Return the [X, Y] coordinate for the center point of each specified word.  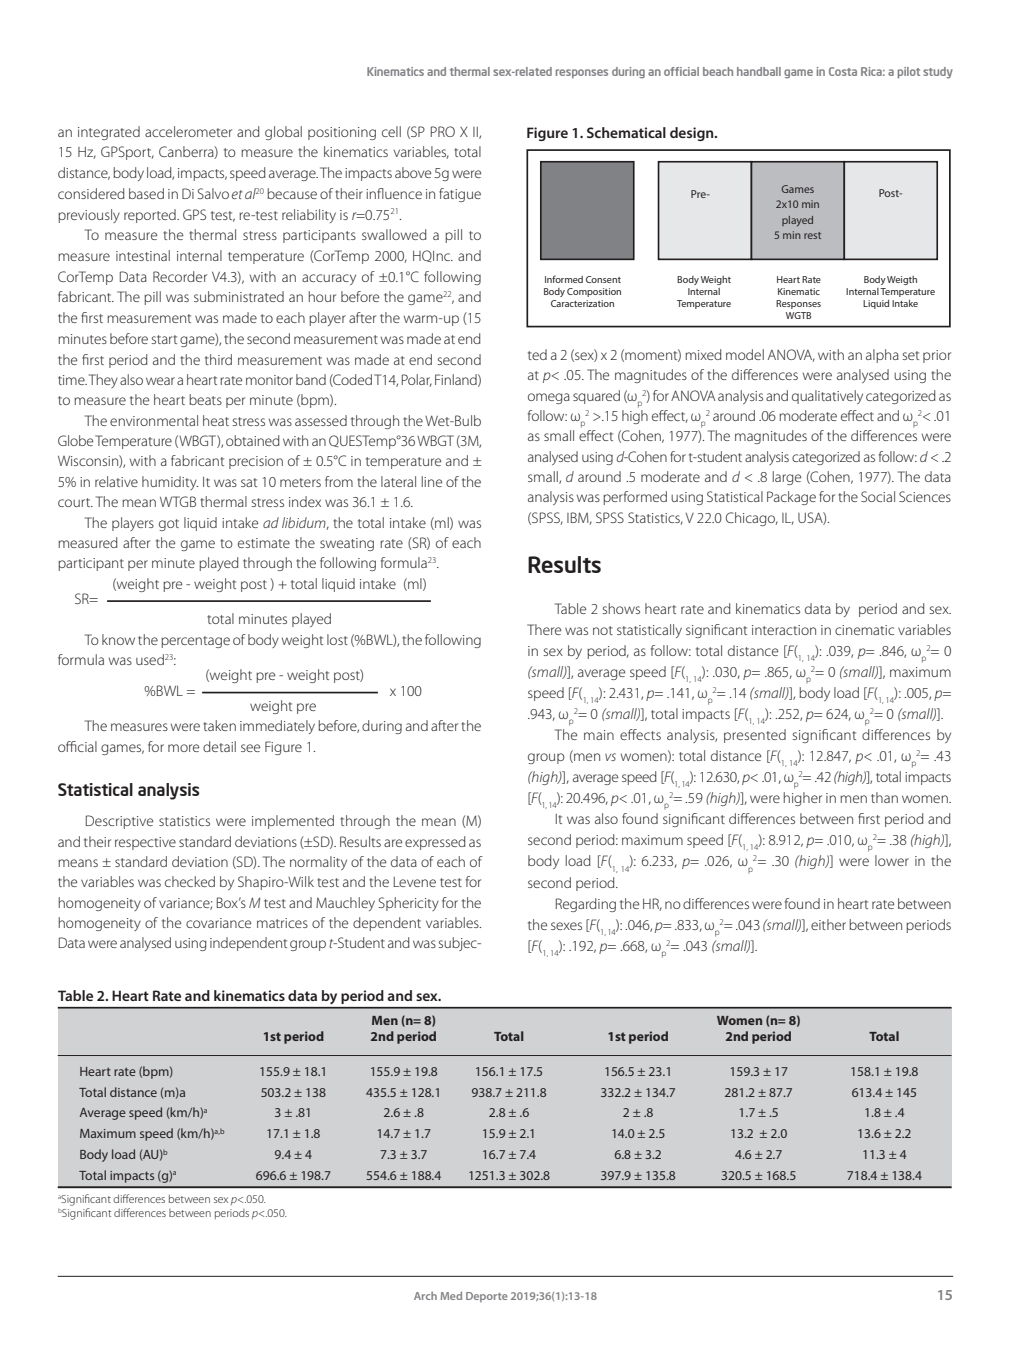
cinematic [864, 630]
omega [549, 398]
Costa [843, 71]
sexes [566, 926]
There [544, 629]
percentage [195, 642]
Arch [425, 1295]
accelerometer [188, 131]
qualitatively [827, 397]
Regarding [586, 905]
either [828, 924]
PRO [443, 131]
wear [160, 381]
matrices [282, 923]
